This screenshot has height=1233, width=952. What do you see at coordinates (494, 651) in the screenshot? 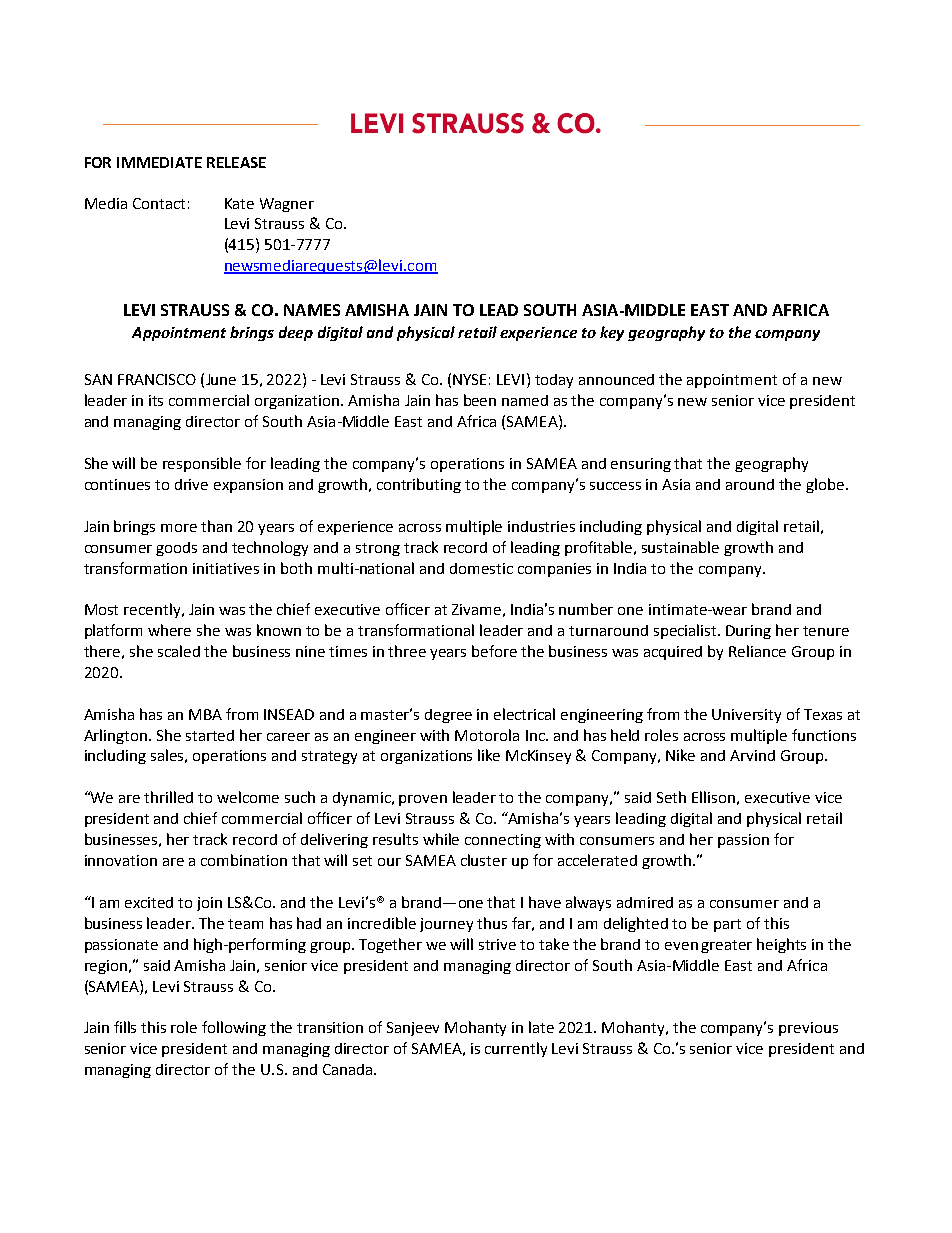
I see `before` at bounding box center [494, 651].
